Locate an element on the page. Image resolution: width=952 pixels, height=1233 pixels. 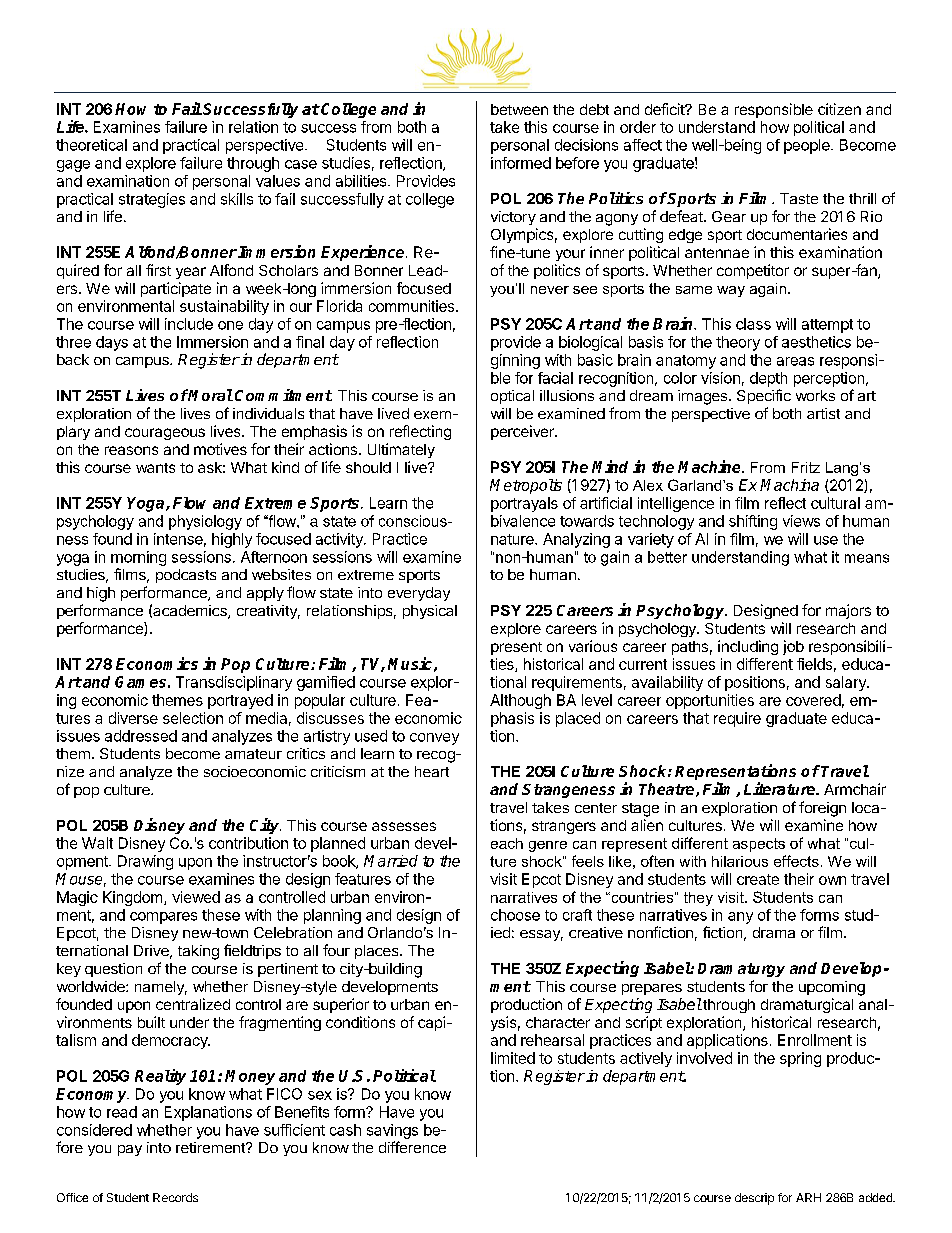
any is located at coordinates (740, 918).
